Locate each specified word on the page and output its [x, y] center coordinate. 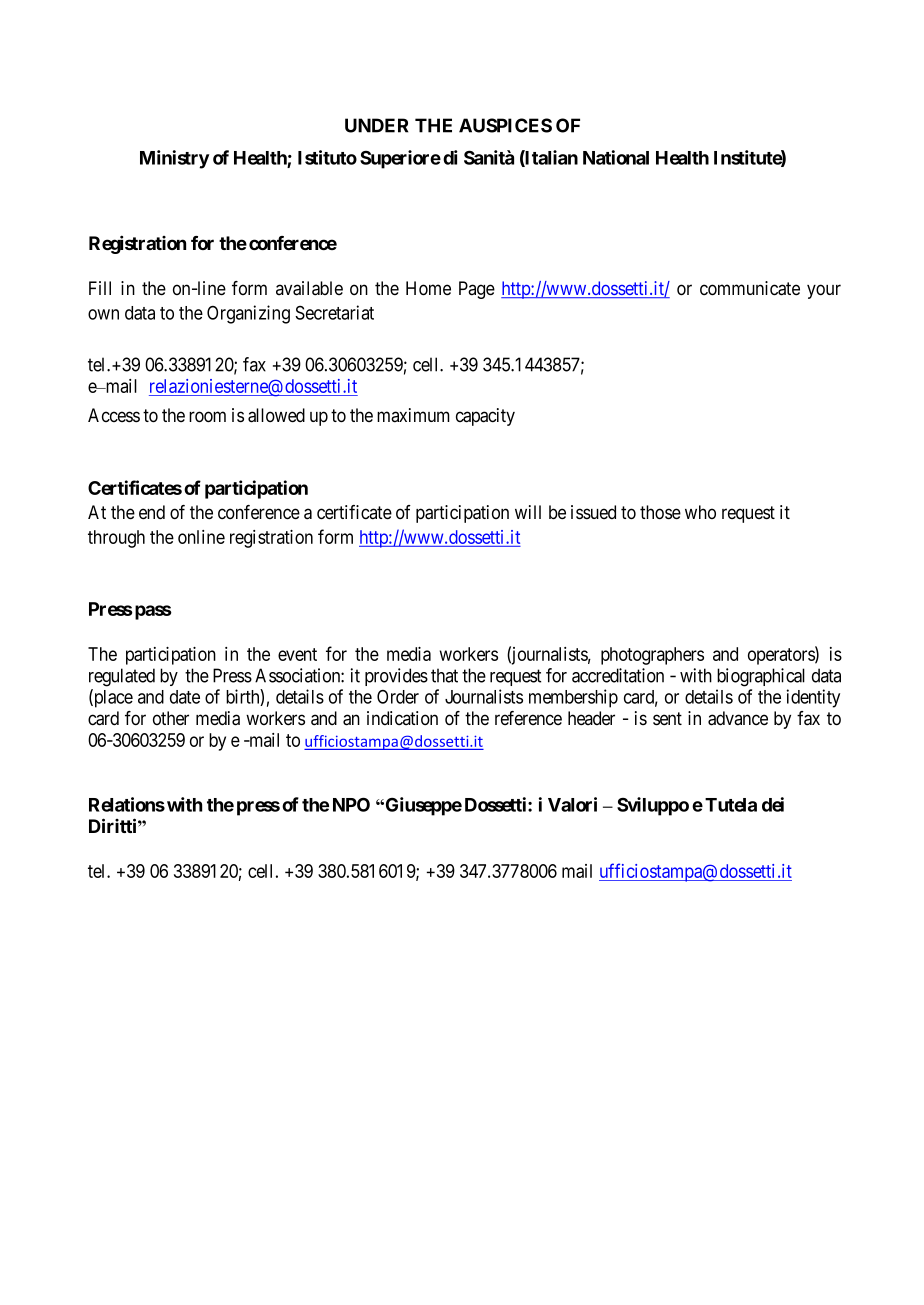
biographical [761, 677]
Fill [100, 288]
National [616, 157]
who [700, 512]
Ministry [174, 159]
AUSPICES [505, 125]
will [528, 512]
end [152, 512]
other [171, 718]
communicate [750, 288]
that [444, 675]
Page [477, 290]
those [660, 512]
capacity [485, 417]
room [207, 417]
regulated [122, 677]
